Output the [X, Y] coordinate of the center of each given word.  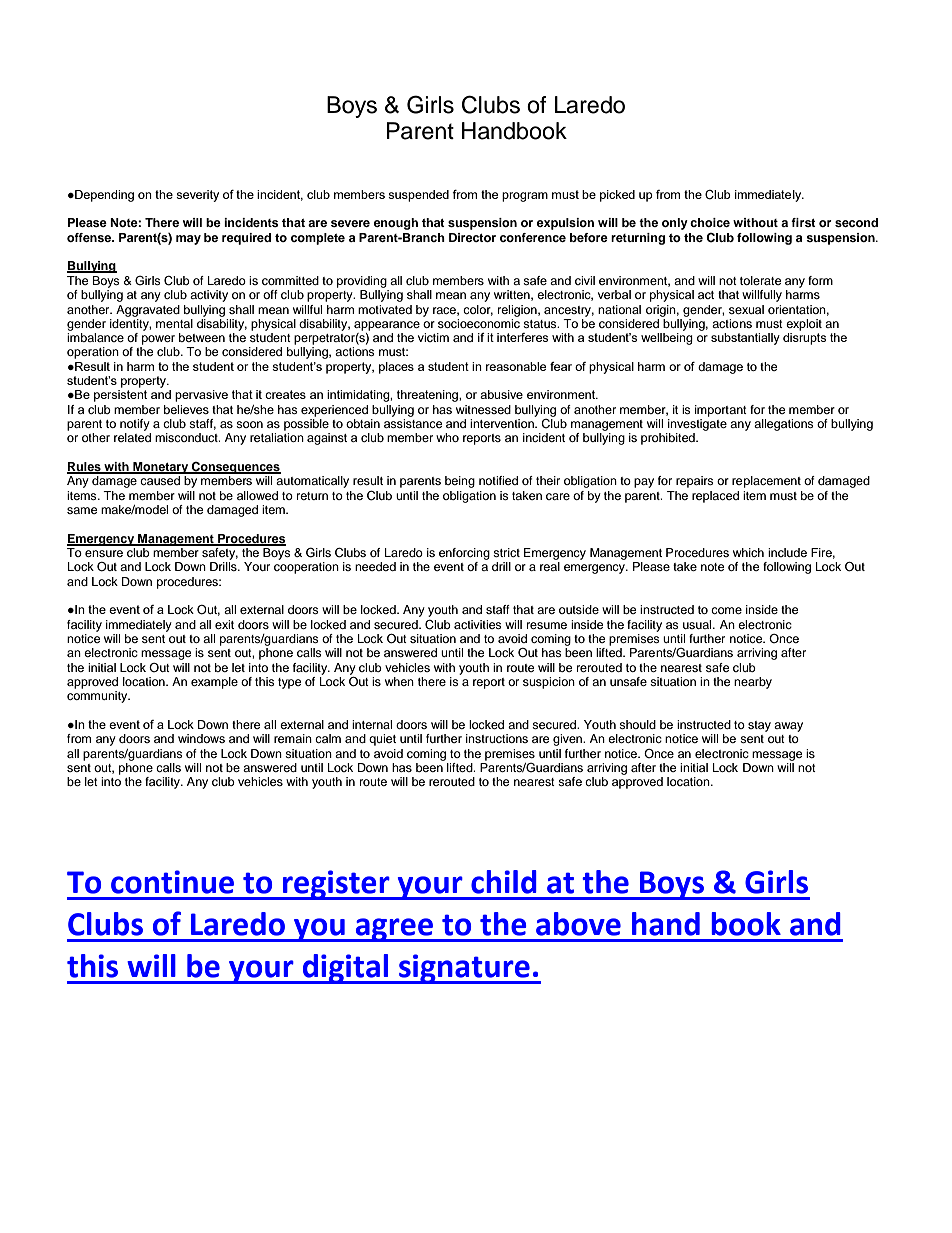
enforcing [464, 554]
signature [464, 969]
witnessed [483, 409]
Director [472, 237]
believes [186, 409]
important [721, 411]
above [578, 924]
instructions [497, 738]
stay [759, 726]
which [748, 552]
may [188, 240]
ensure [104, 553]
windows [201, 738]
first [803, 222]
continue [172, 882]
